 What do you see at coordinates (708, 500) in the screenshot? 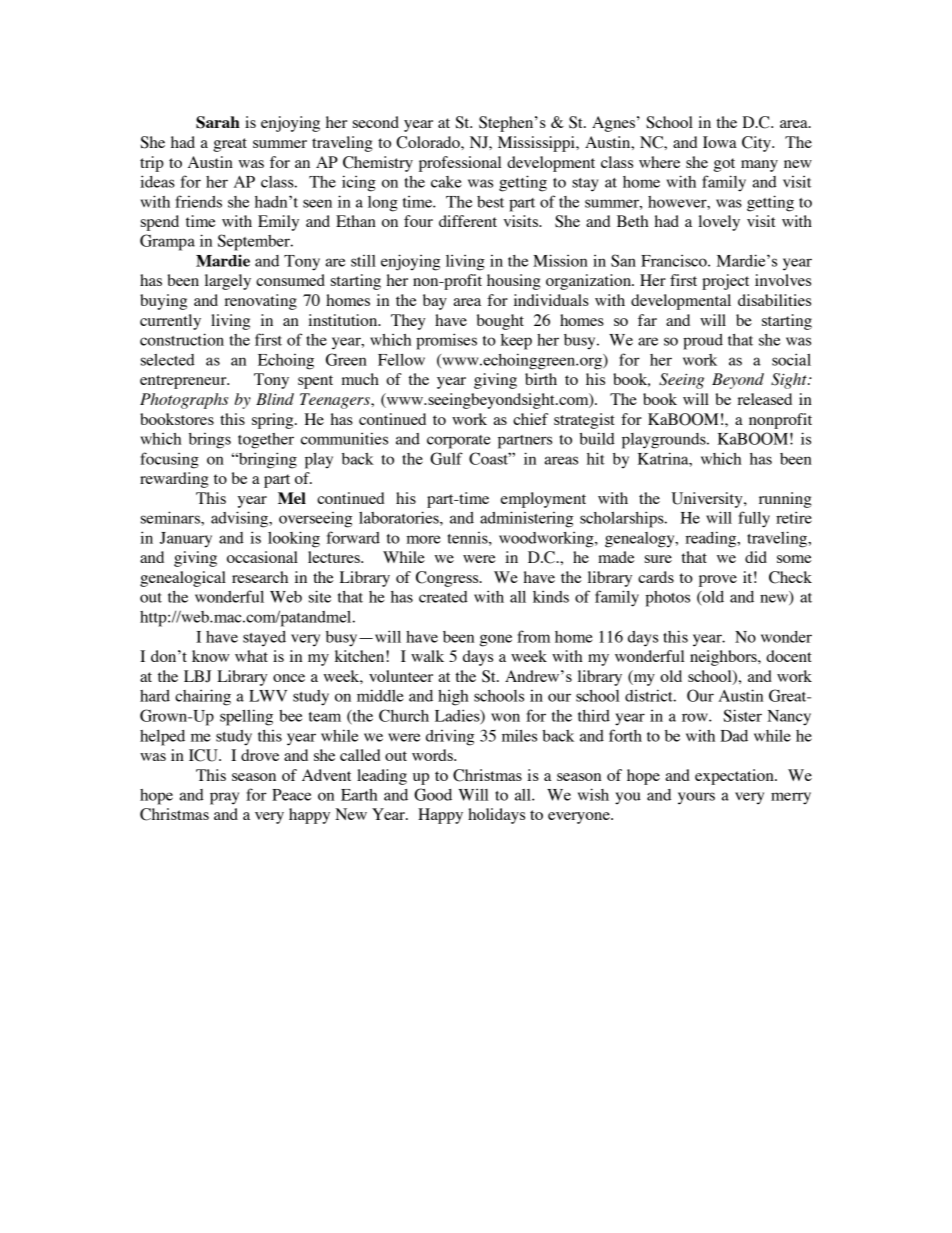
I see `University` at bounding box center [708, 500].
